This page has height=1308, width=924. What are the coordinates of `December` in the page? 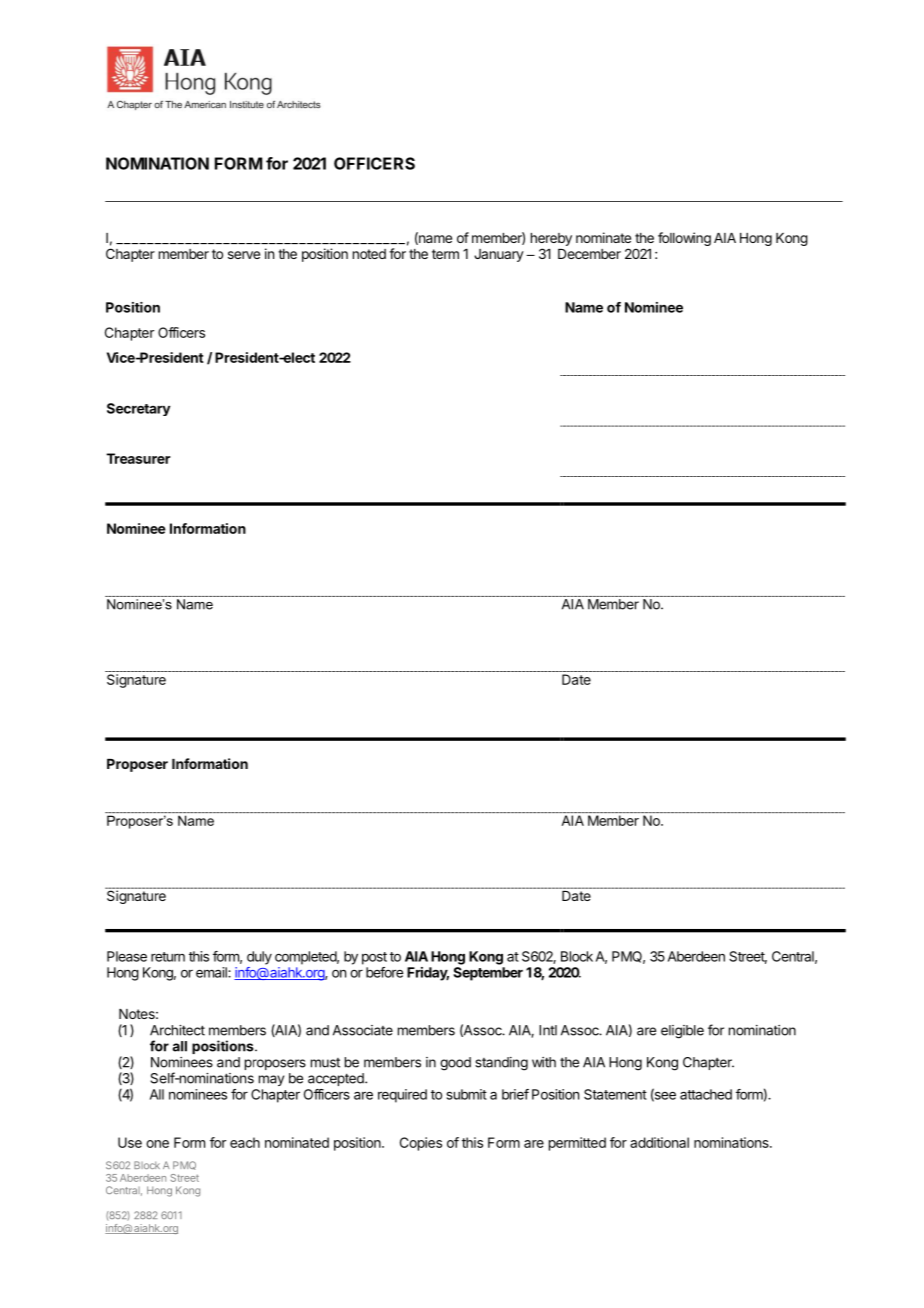 It's located at (589, 254).
